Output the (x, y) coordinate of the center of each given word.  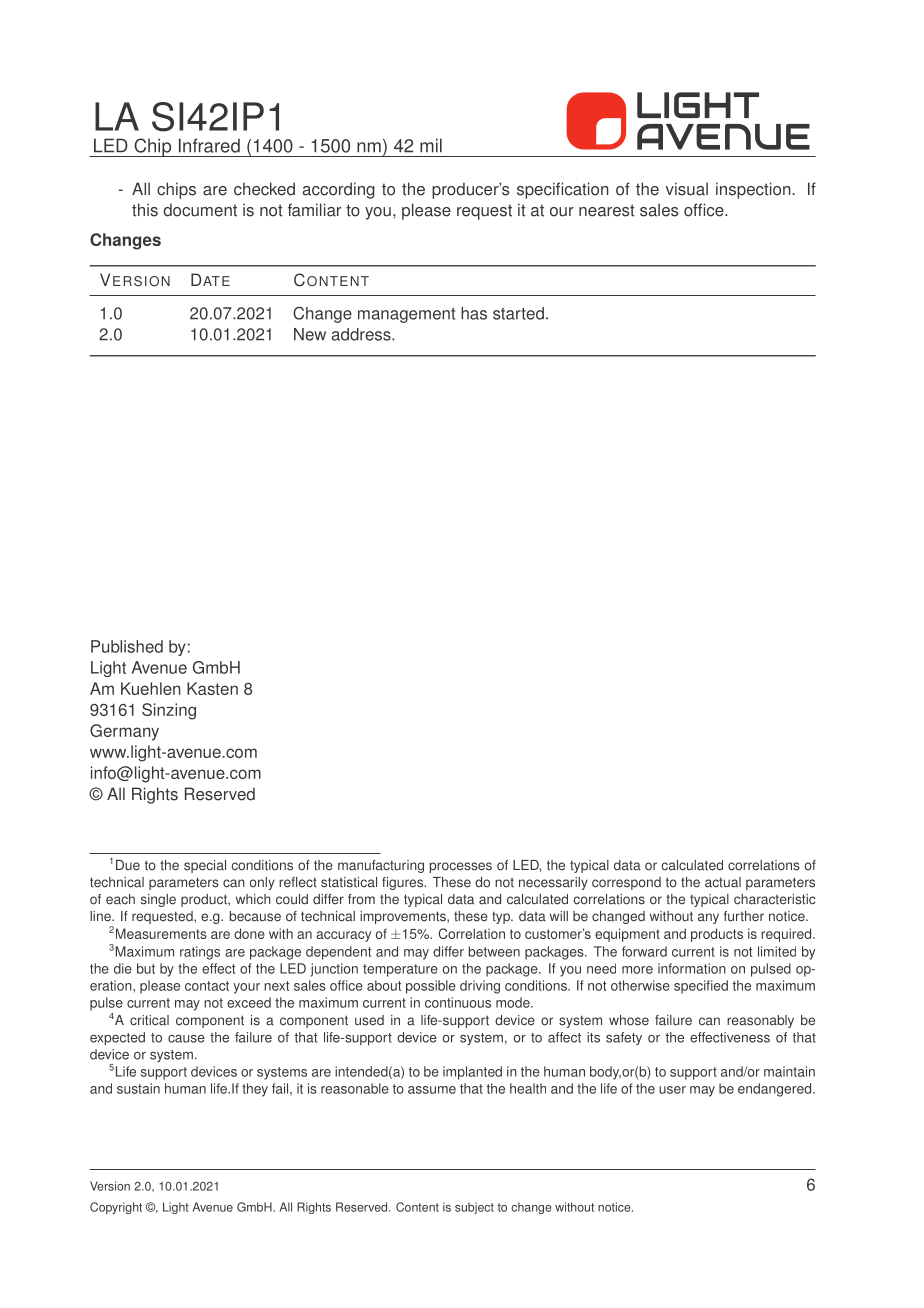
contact (207, 986)
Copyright (116, 1208)
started (518, 313)
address (362, 334)
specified (701, 987)
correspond (626, 883)
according (339, 190)
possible (431, 987)
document (200, 210)
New (310, 334)
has (474, 313)
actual (723, 882)
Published (127, 646)
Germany (124, 732)
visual (687, 189)
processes (460, 867)
